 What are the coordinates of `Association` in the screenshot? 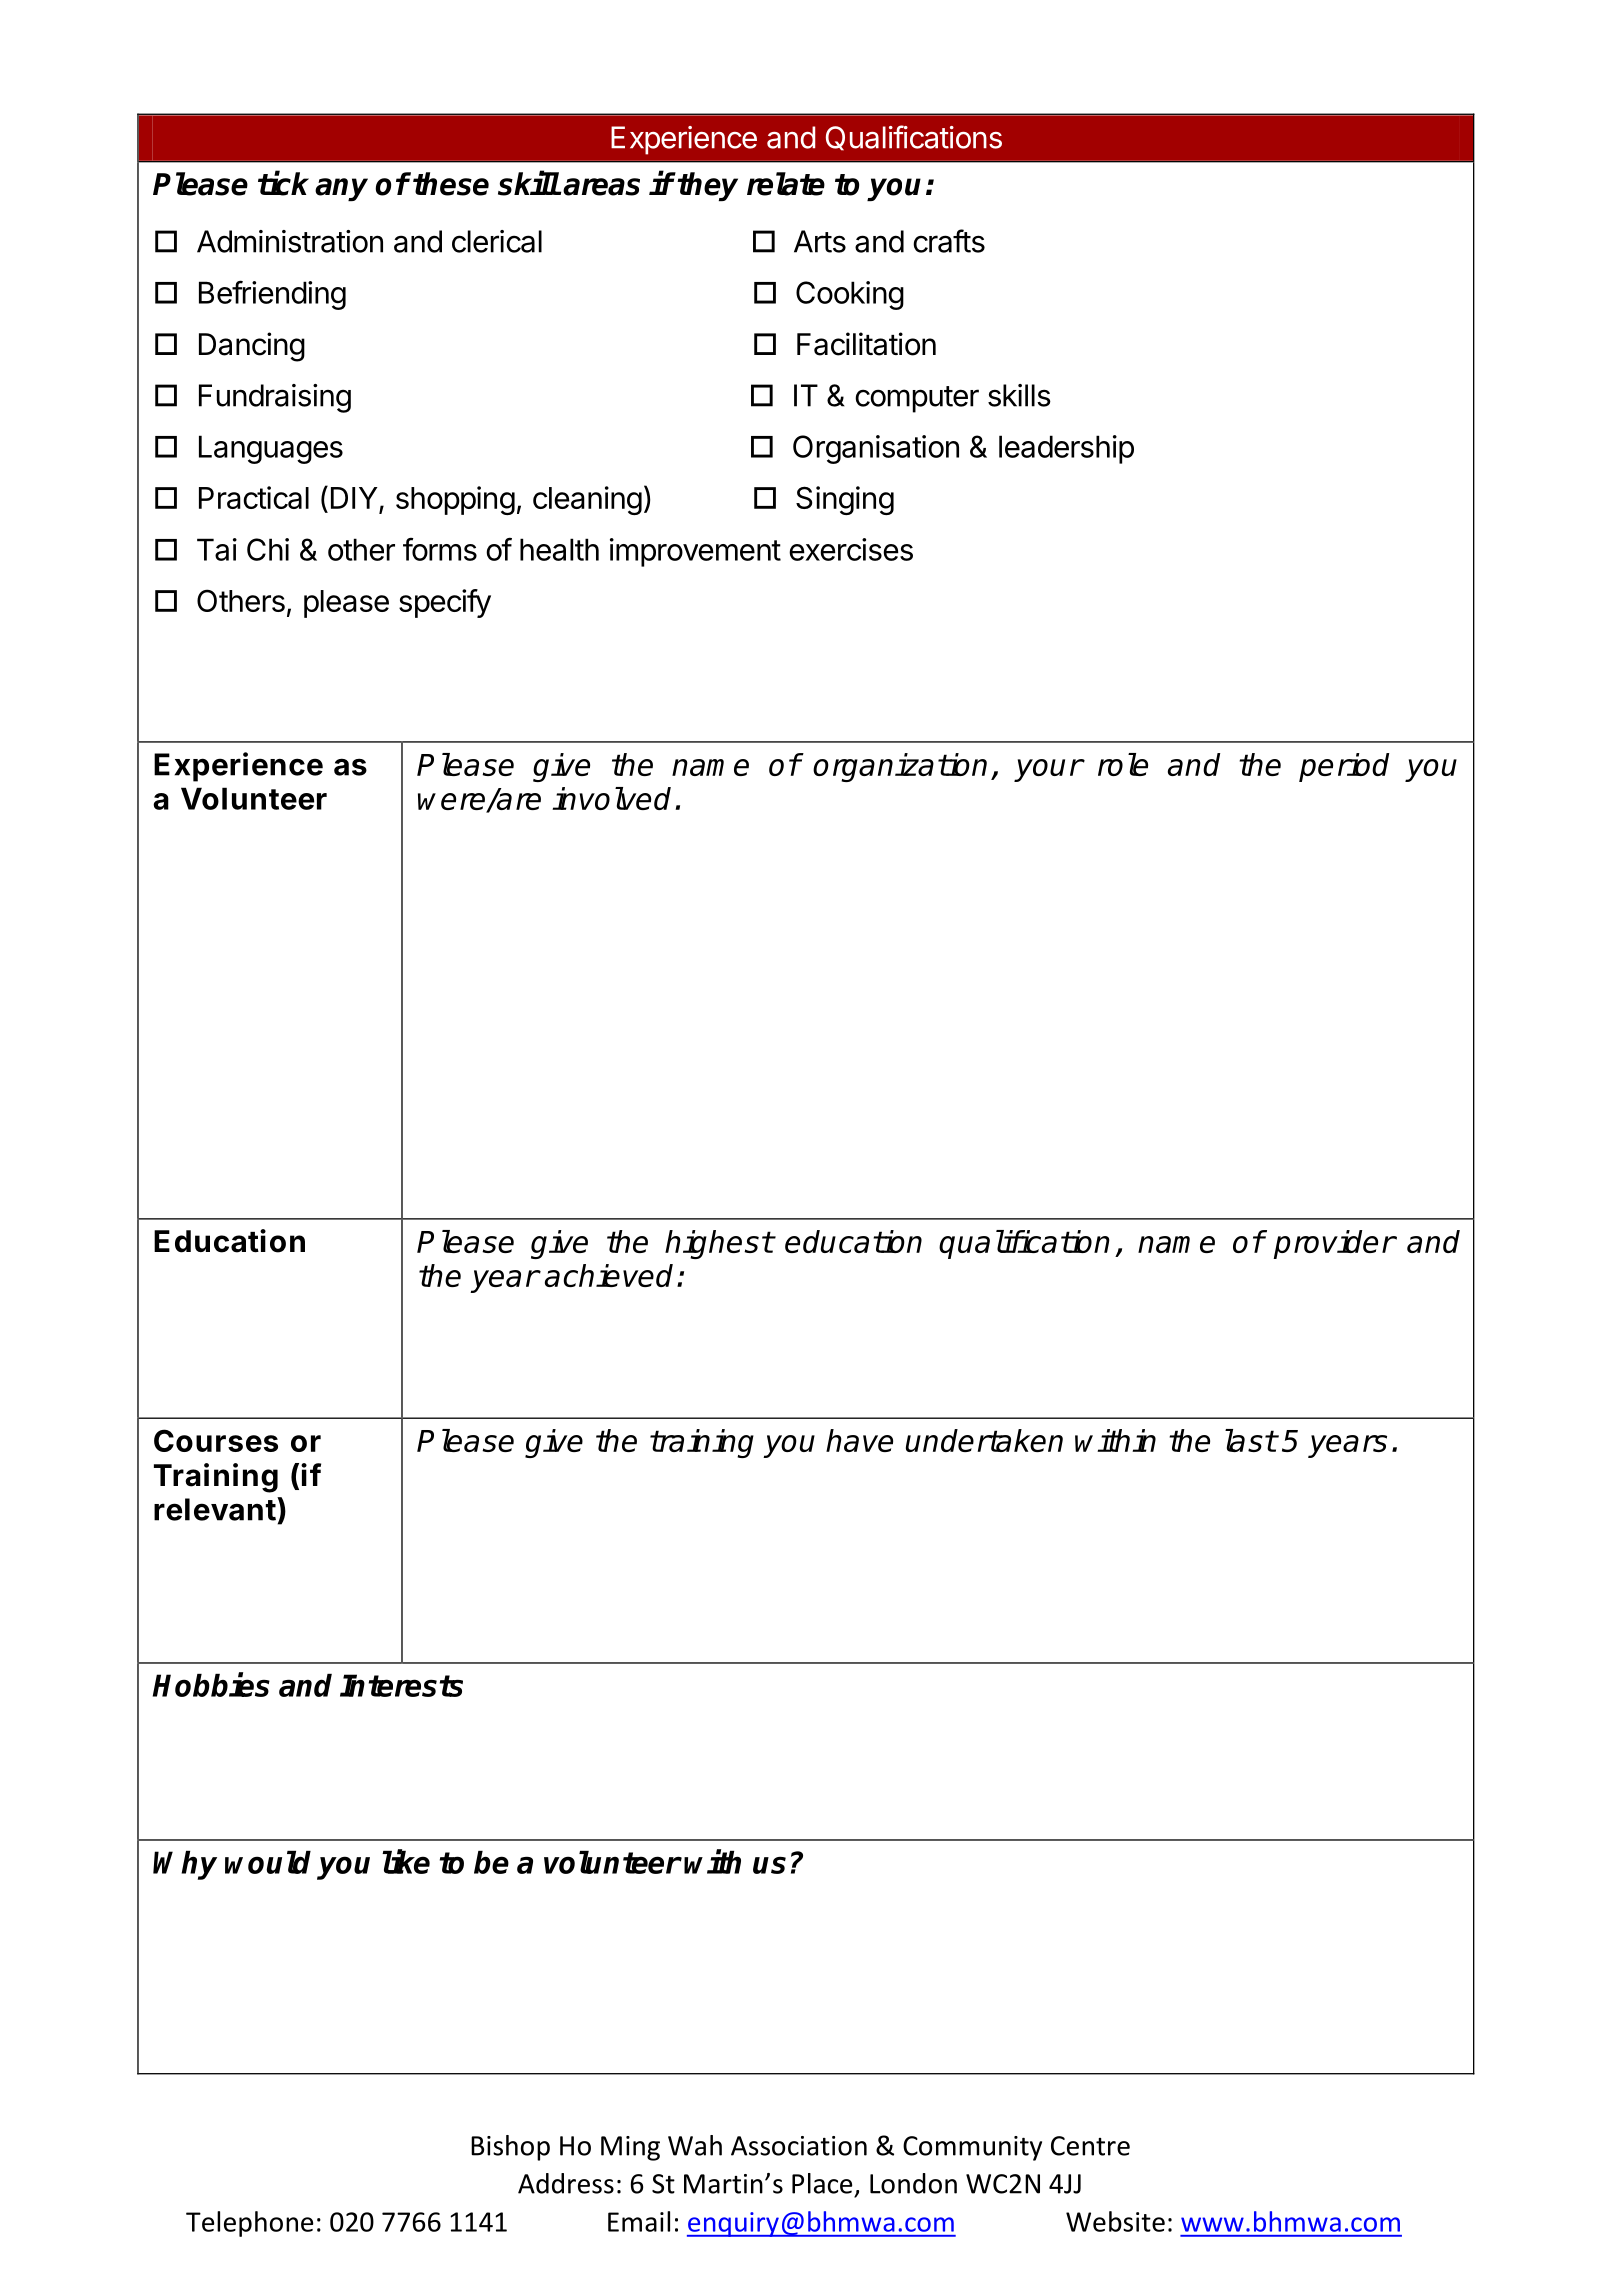 It's located at (799, 2146).
